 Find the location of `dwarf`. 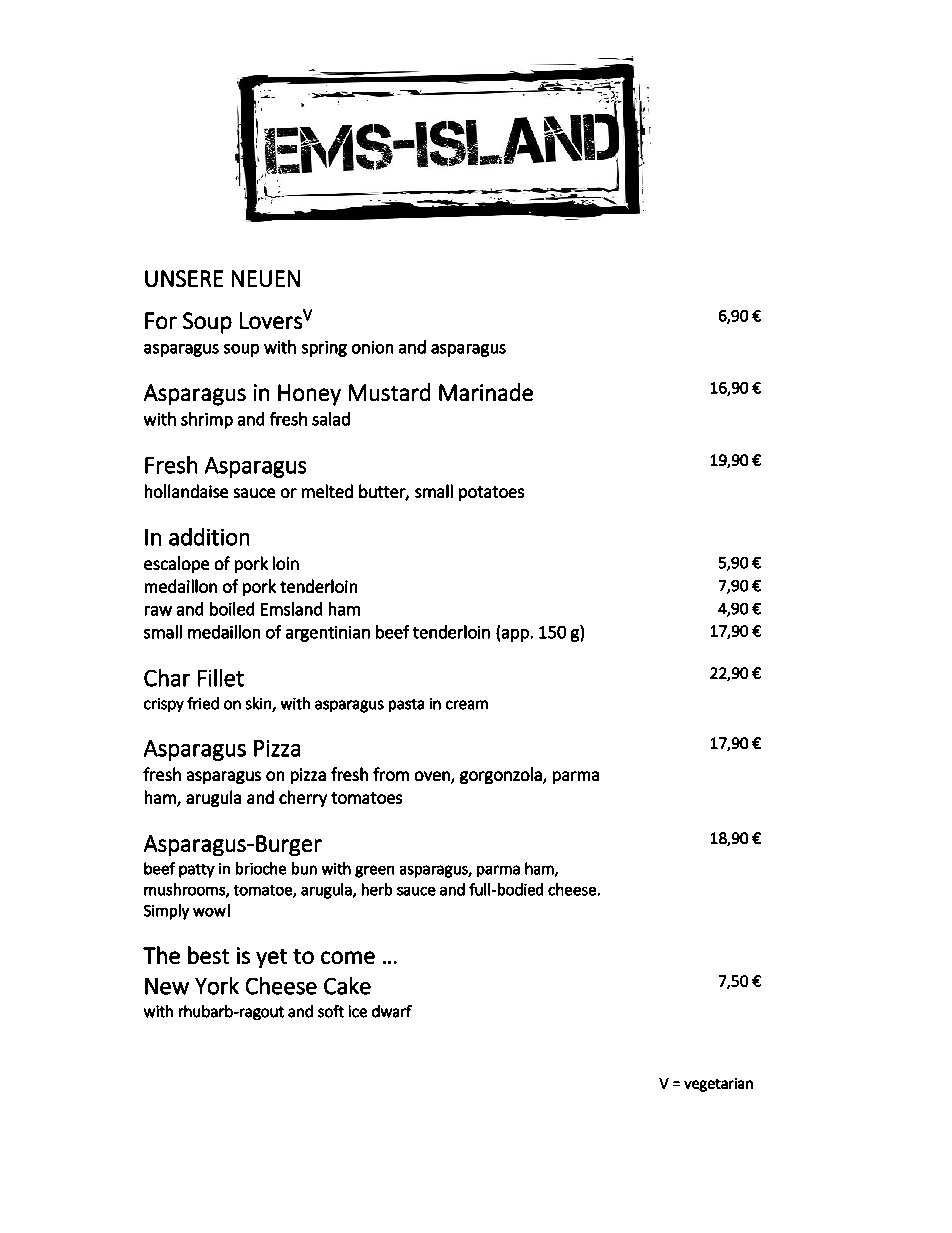

dwarf is located at coordinates (392, 1011).
